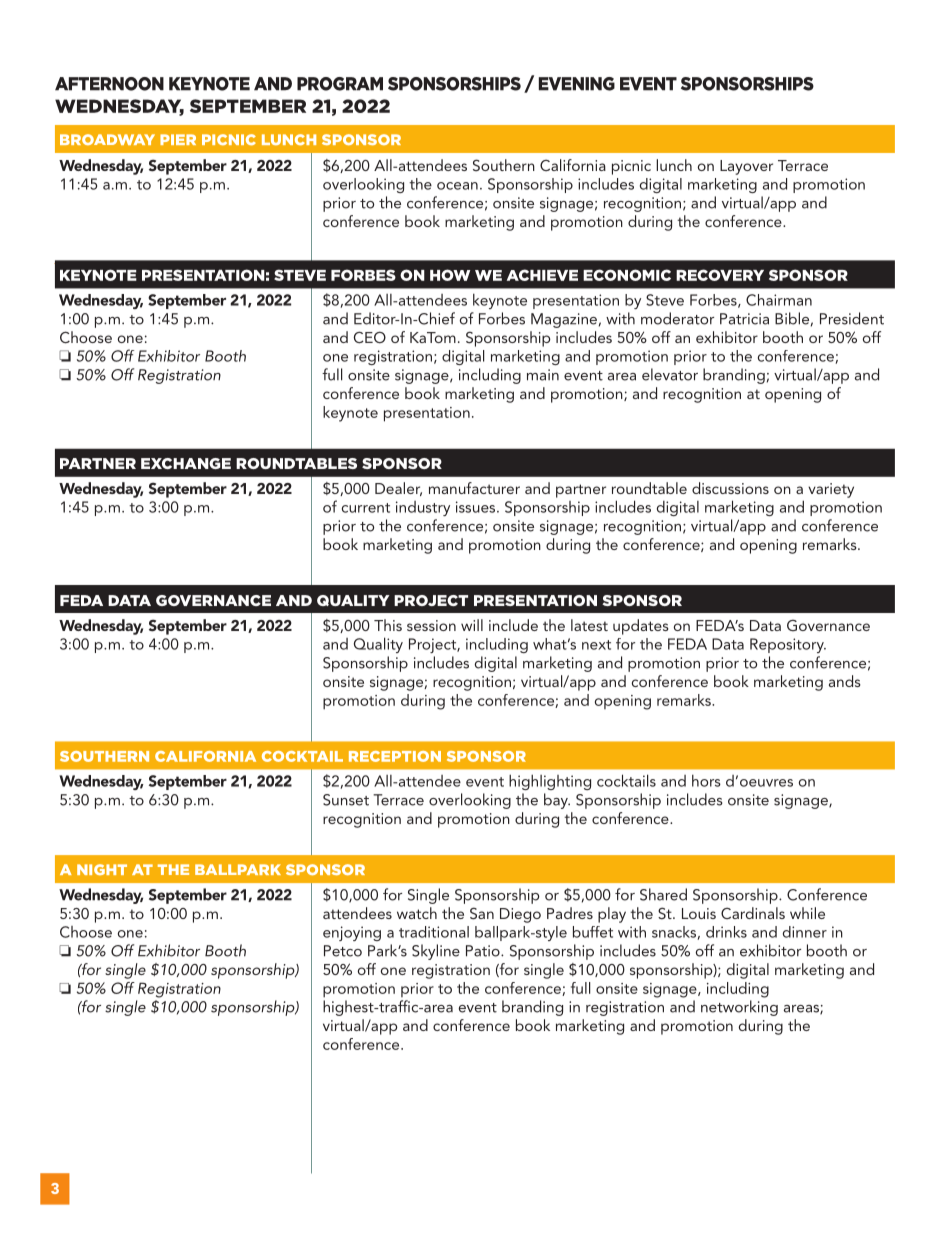 The width and height of the screenshot is (952, 1233). What do you see at coordinates (484, 951) in the screenshot?
I see `Patio` at bounding box center [484, 951].
